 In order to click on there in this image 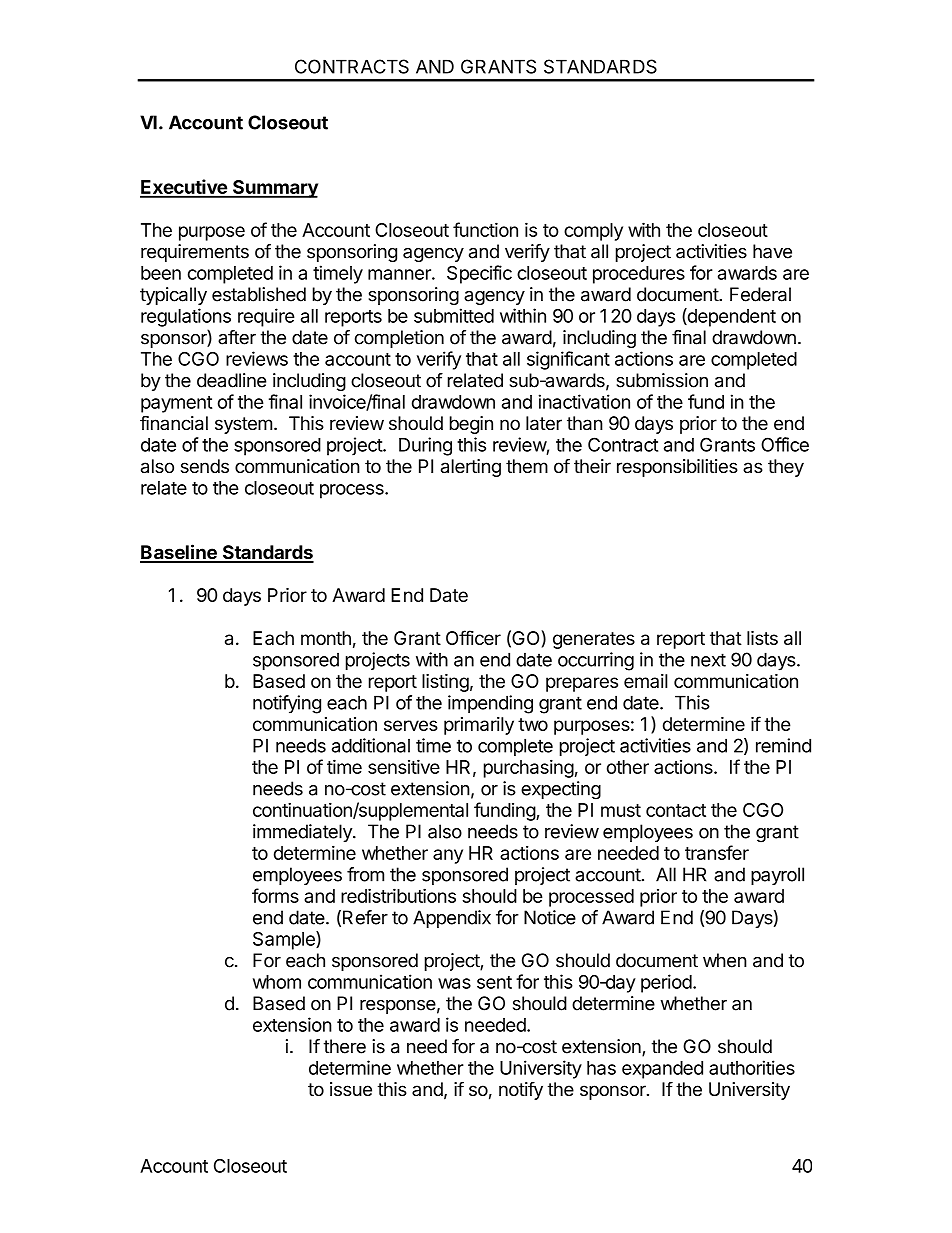, I will do `click(344, 1046)`.
